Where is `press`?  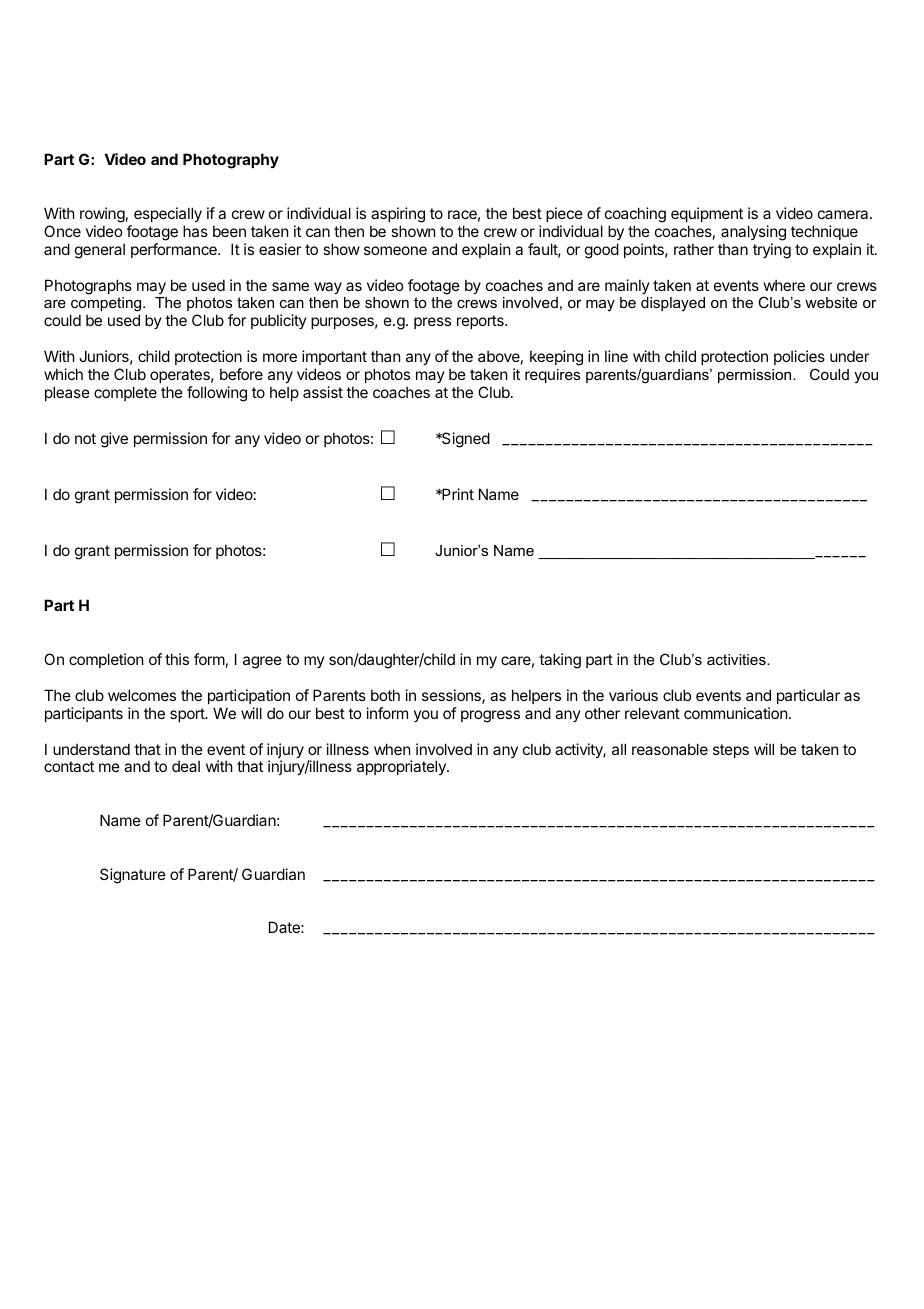
press is located at coordinates (432, 323).
